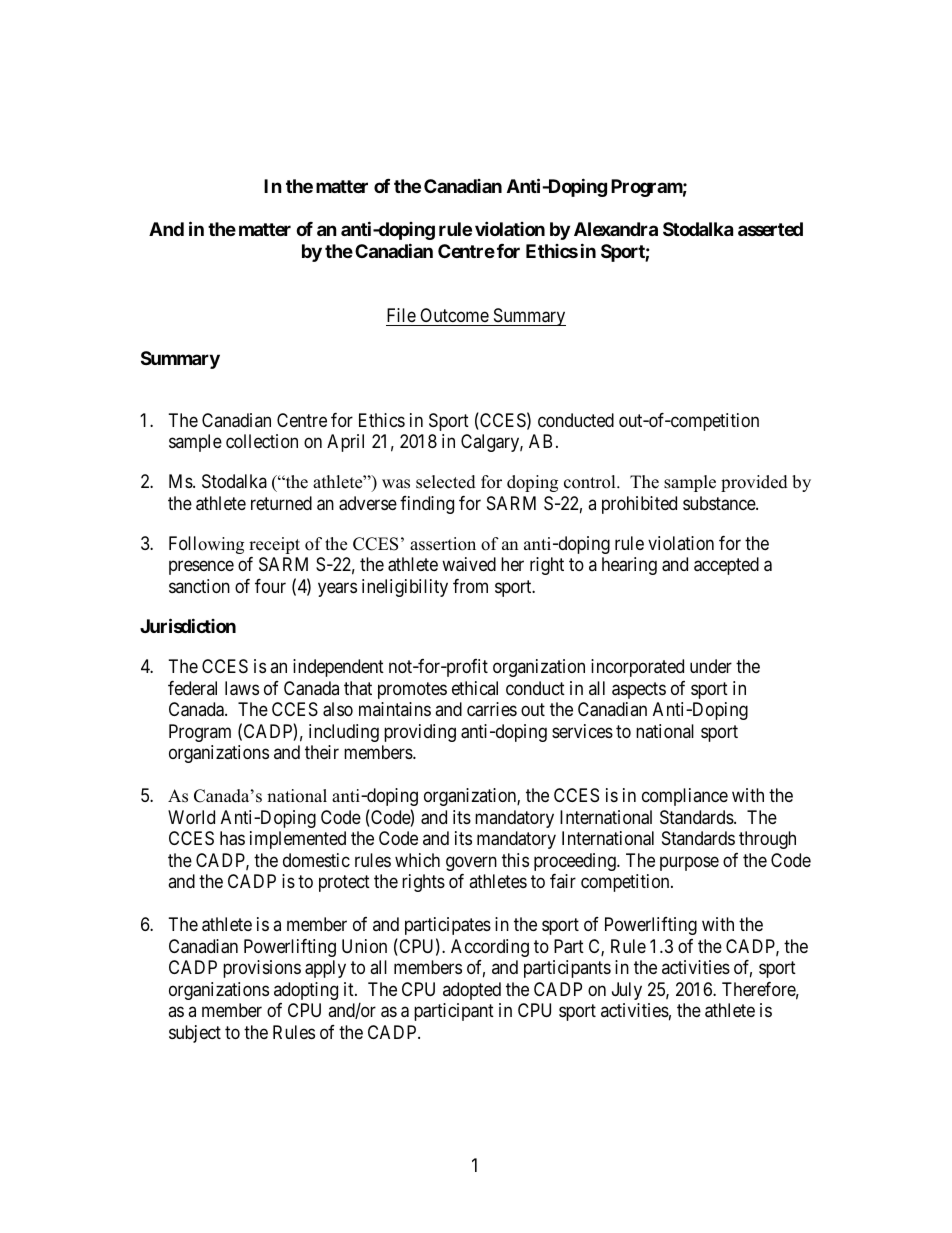  Describe the element at coordinates (711, 666) in the document. I see `under` at that location.
